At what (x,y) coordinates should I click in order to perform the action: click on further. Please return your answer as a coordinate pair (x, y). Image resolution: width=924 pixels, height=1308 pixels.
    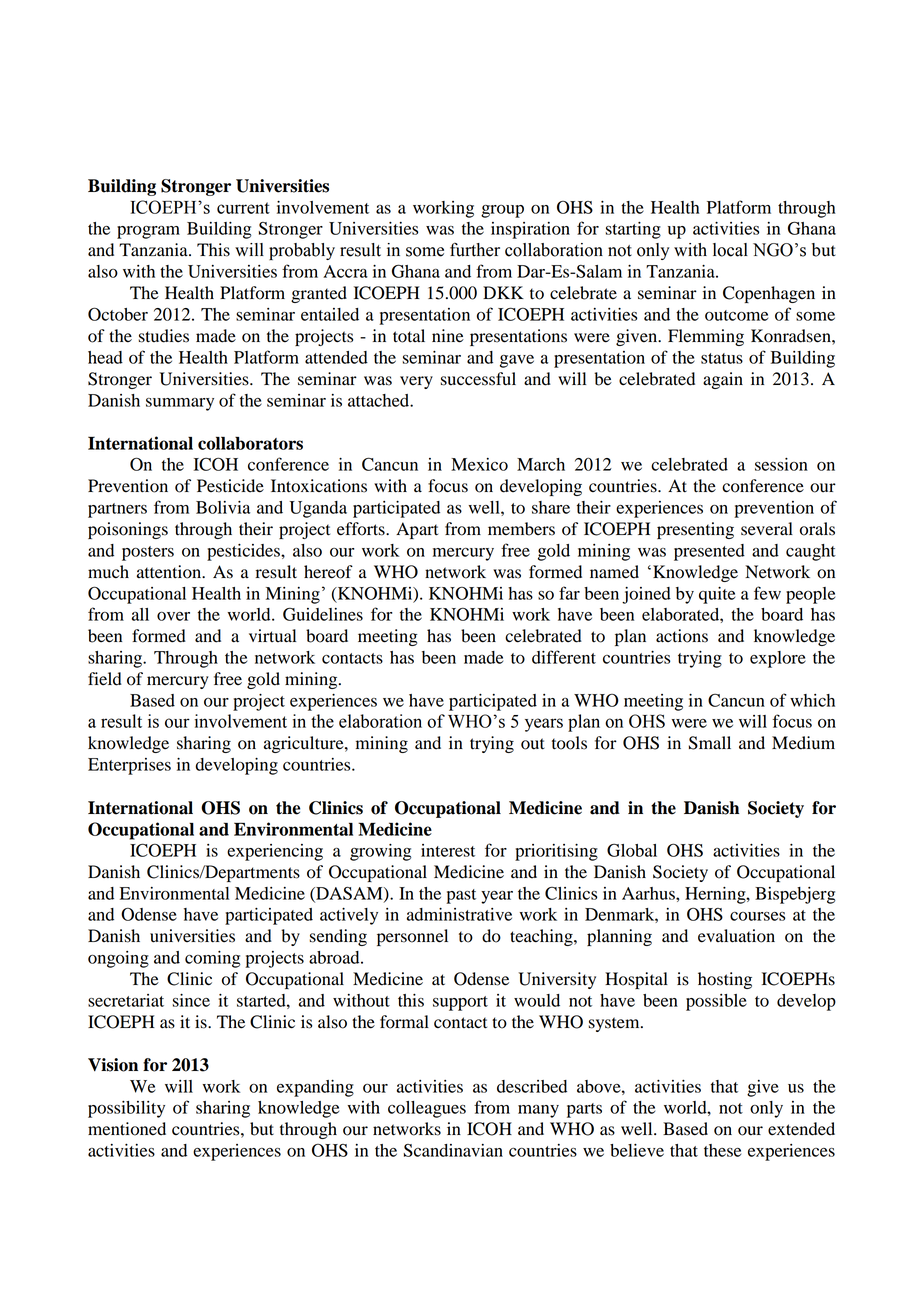
    Looking at the image, I should click on (475, 250).
